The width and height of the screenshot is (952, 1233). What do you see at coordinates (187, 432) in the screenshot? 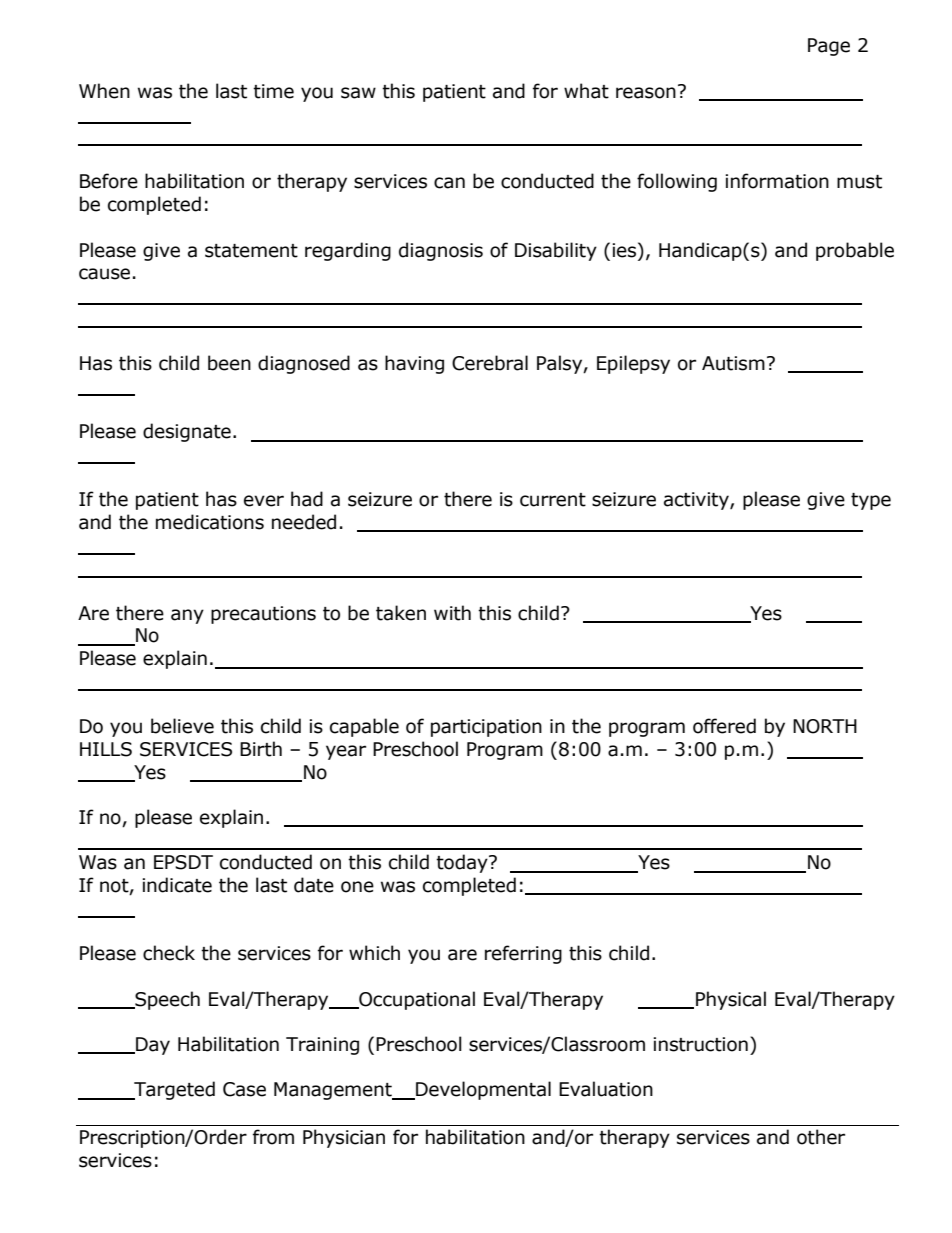
I see `designate` at bounding box center [187, 432].
